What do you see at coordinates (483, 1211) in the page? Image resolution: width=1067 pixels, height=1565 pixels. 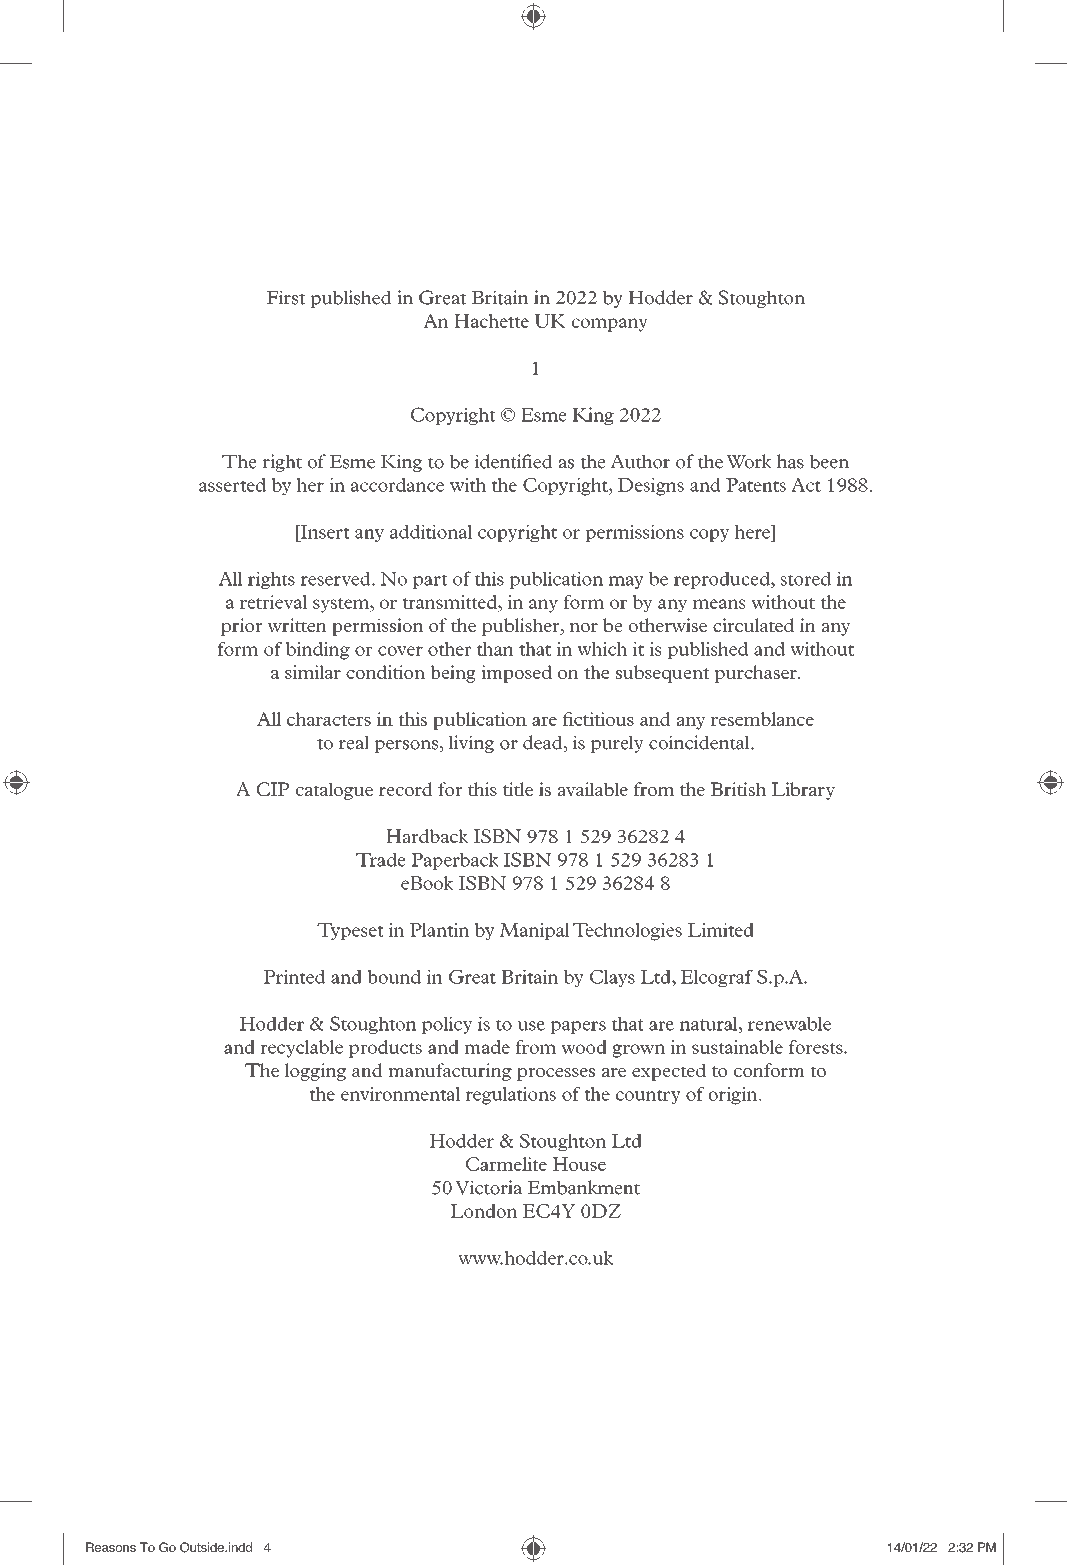 I see `London` at bounding box center [483, 1211].
